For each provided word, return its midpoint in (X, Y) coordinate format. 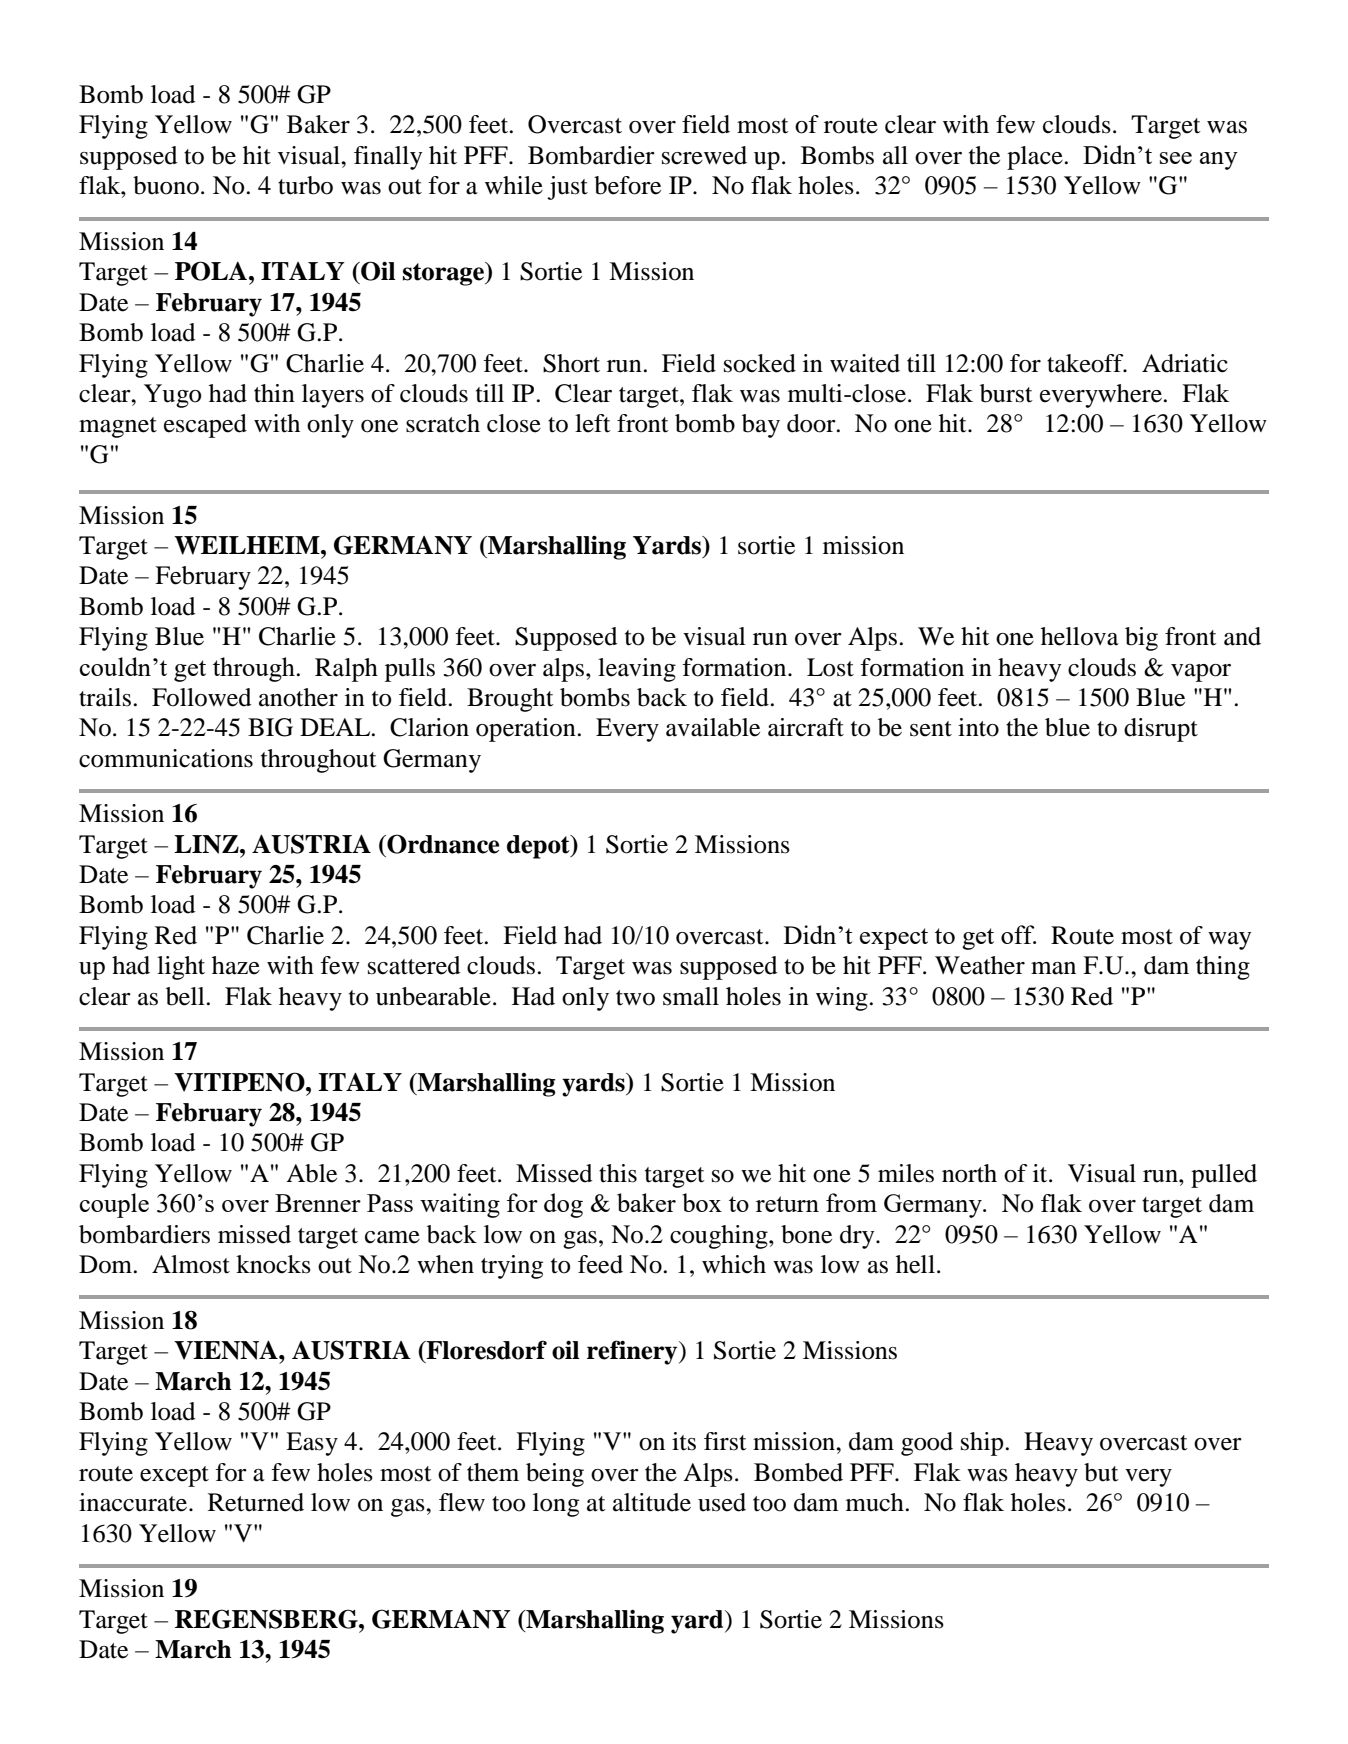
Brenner (318, 1203)
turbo (305, 185)
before (627, 185)
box (702, 1202)
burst (1006, 393)
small (691, 996)
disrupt (1161, 730)
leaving (637, 670)
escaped (205, 426)
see (1176, 158)
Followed (201, 697)
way (1229, 941)
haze (236, 965)
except (174, 1476)
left (593, 423)
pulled (1224, 1176)
